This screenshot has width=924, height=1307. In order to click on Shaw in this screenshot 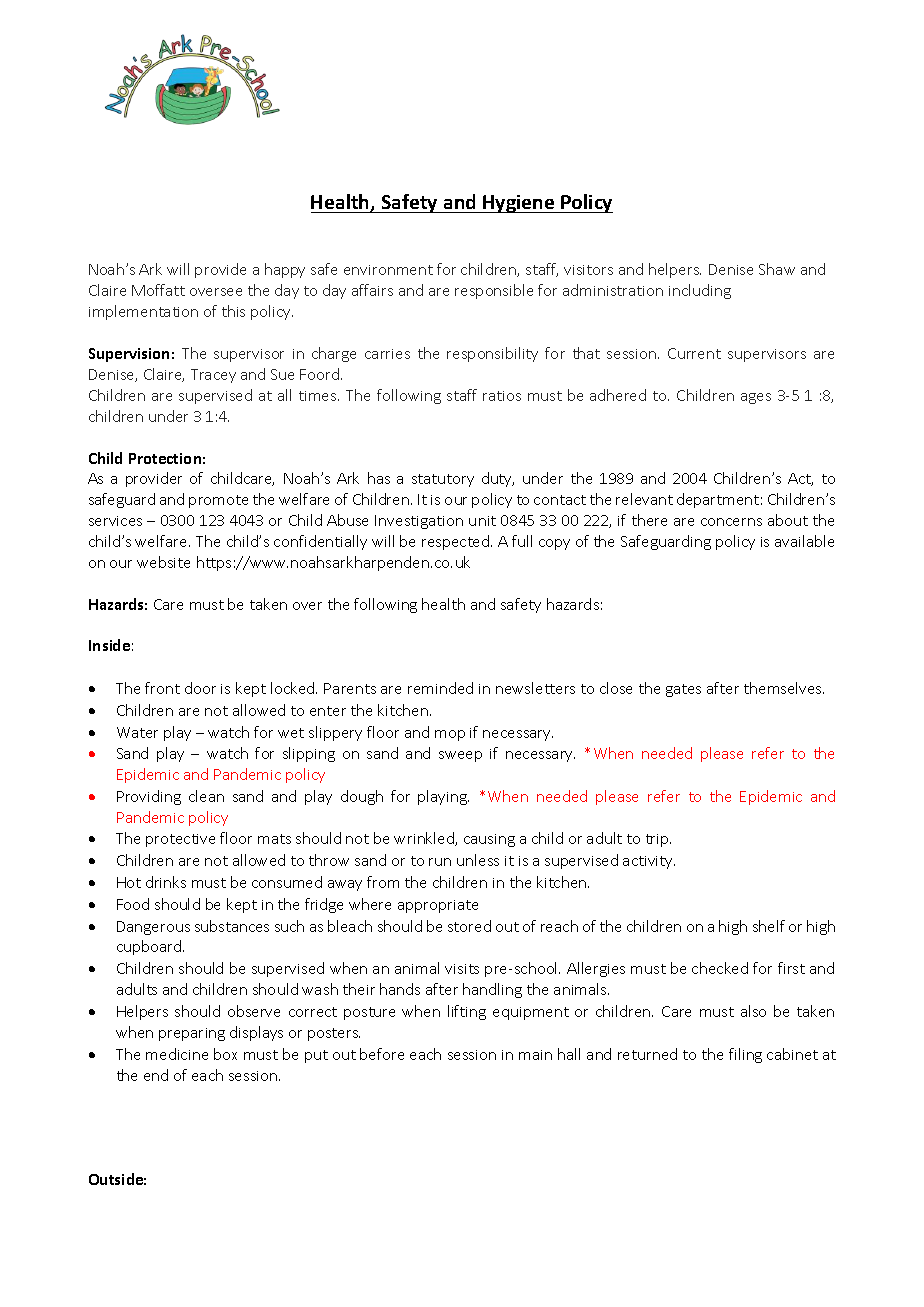, I will do `click(777, 269)`.
